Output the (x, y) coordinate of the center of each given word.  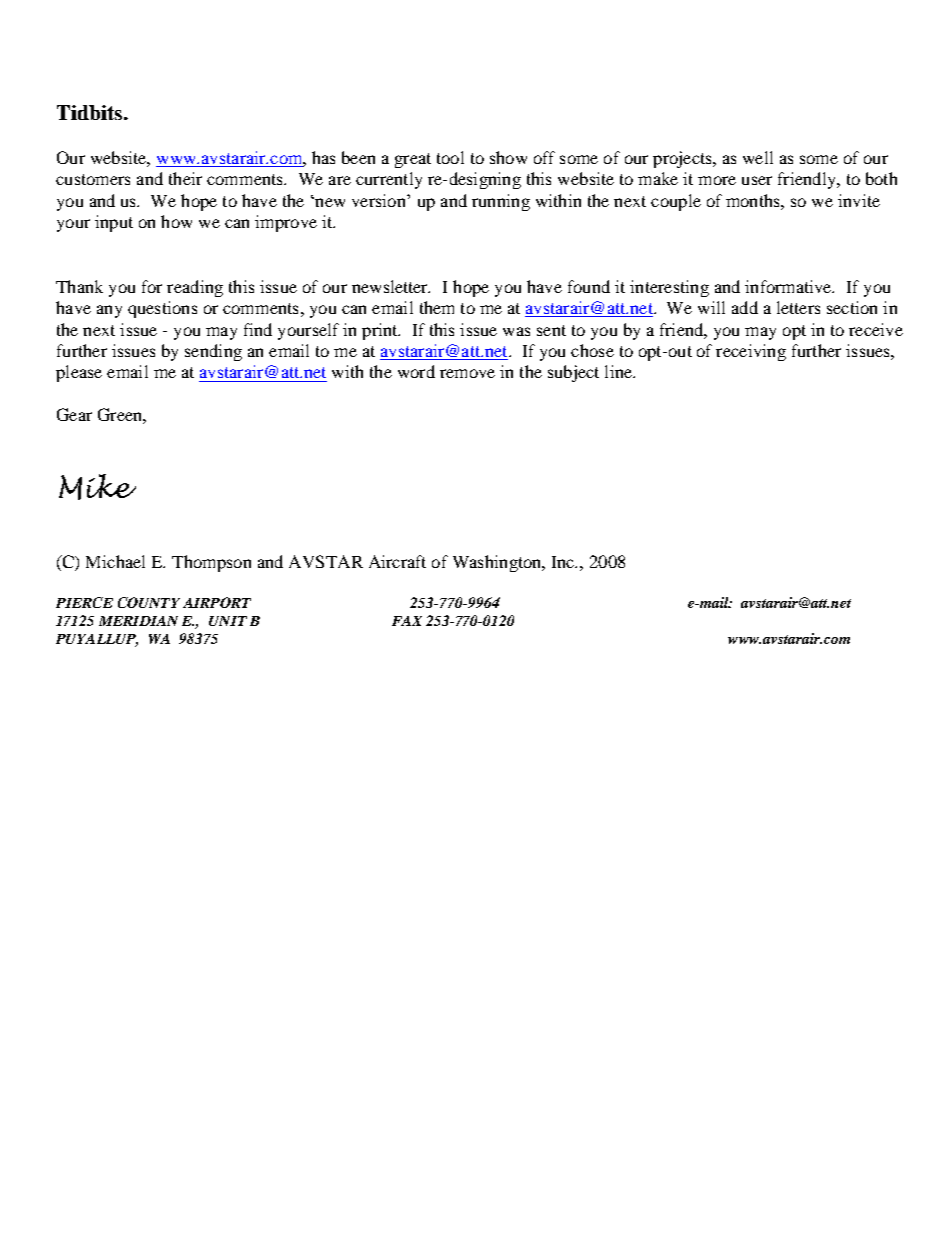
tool (450, 157)
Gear (74, 414)
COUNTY (149, 602)
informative (789, 286)
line (619, 371)
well (758, 157)
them (437, 307)
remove (467, 373)
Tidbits (89, 112)
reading (195, 288)
